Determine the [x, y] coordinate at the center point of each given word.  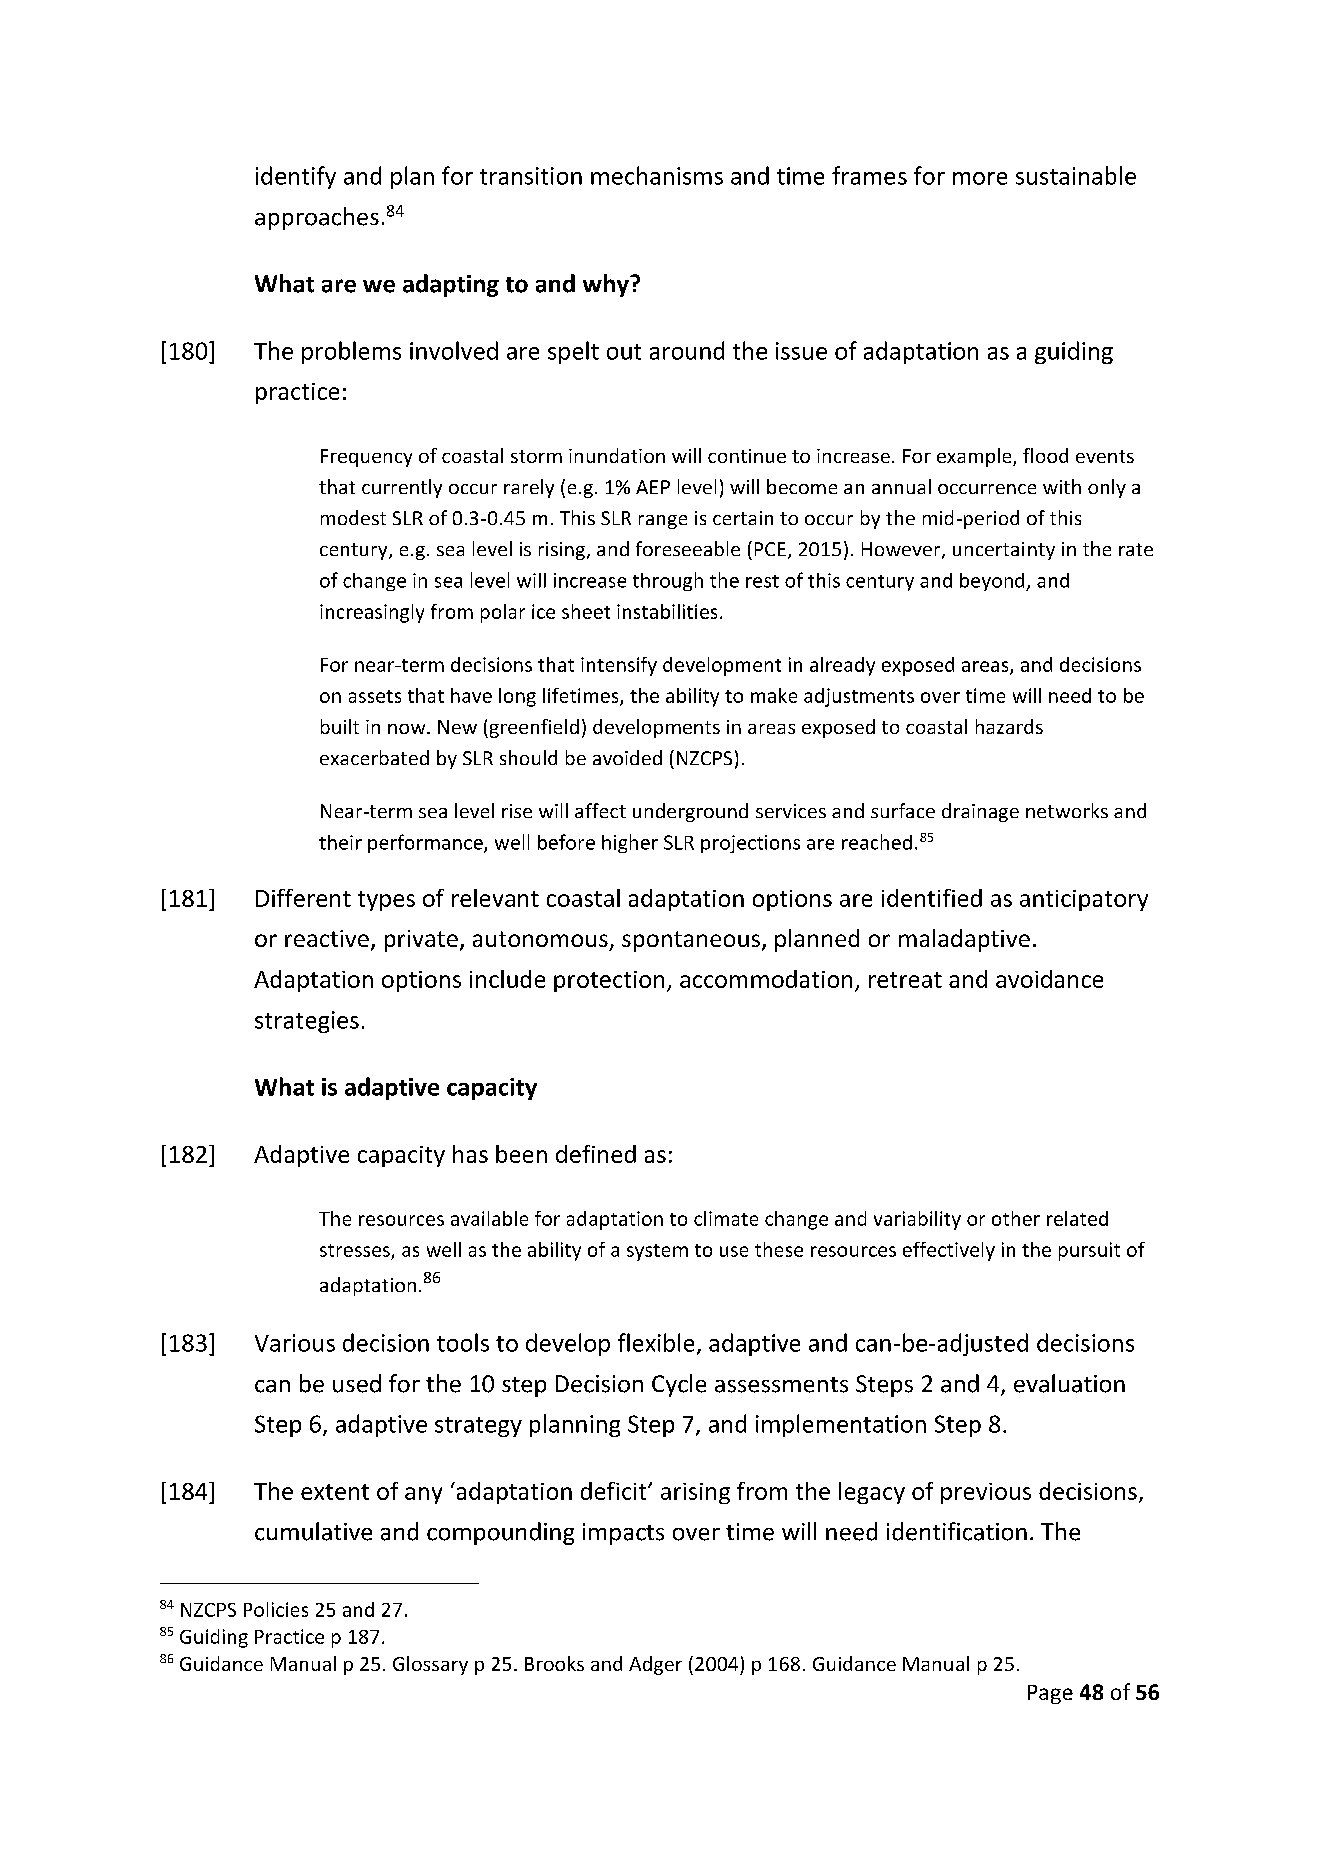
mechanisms [657, 175]
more [980, 178]
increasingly [372, 613]
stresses [355, 1250]
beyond [993, 582]
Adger [655, 1665]
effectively [949, 1251]
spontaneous [691, 941]
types [386, 901]
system [657, 1252]
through [668, 581]
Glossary [430, 1665]
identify [296, 177]
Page [1050, 1694]
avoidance [1049, 979]
